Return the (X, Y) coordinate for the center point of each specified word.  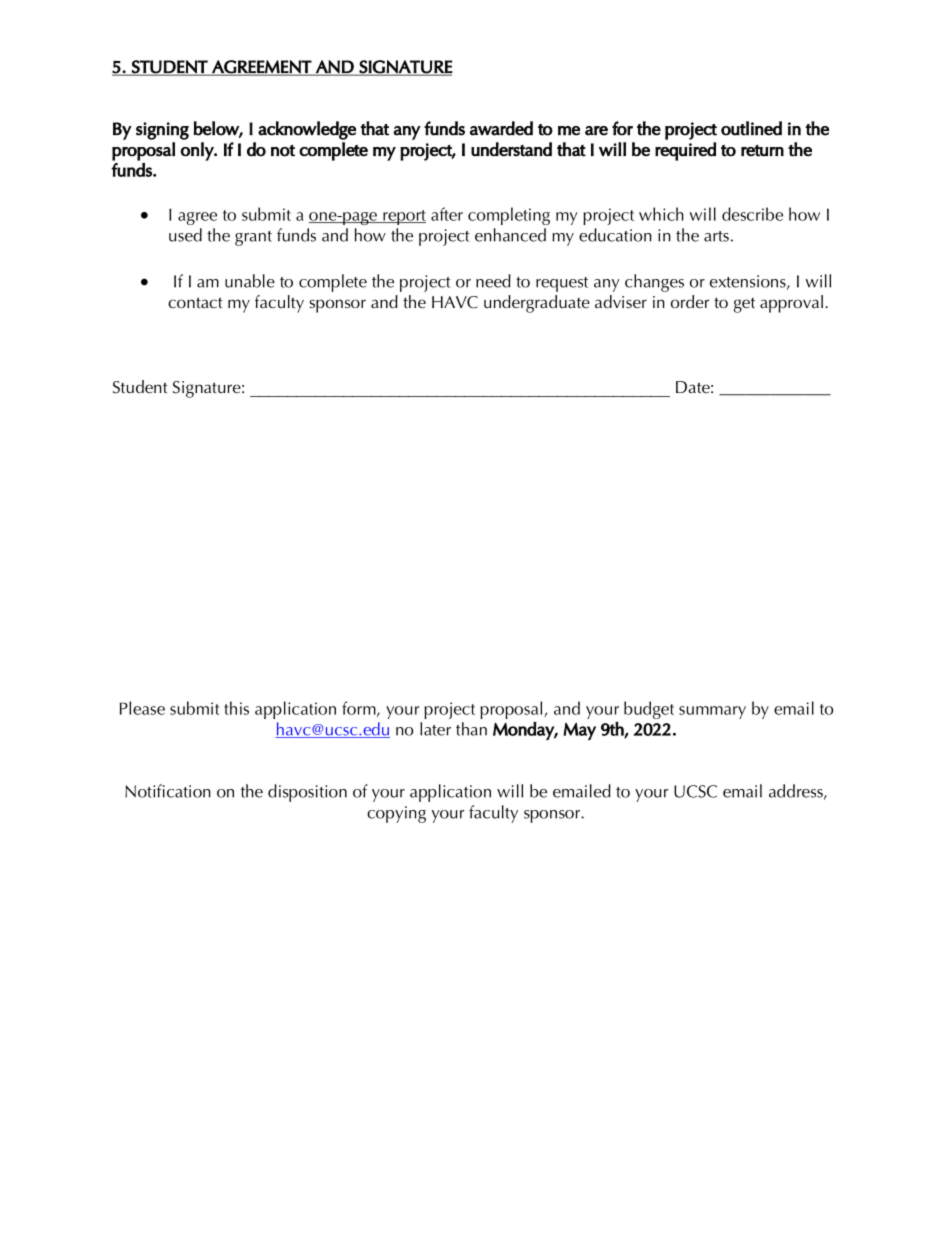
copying (396, 814)
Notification (168, 791)
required (685, 151)
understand (511, 149)
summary (712, 712)
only (198, 151)
